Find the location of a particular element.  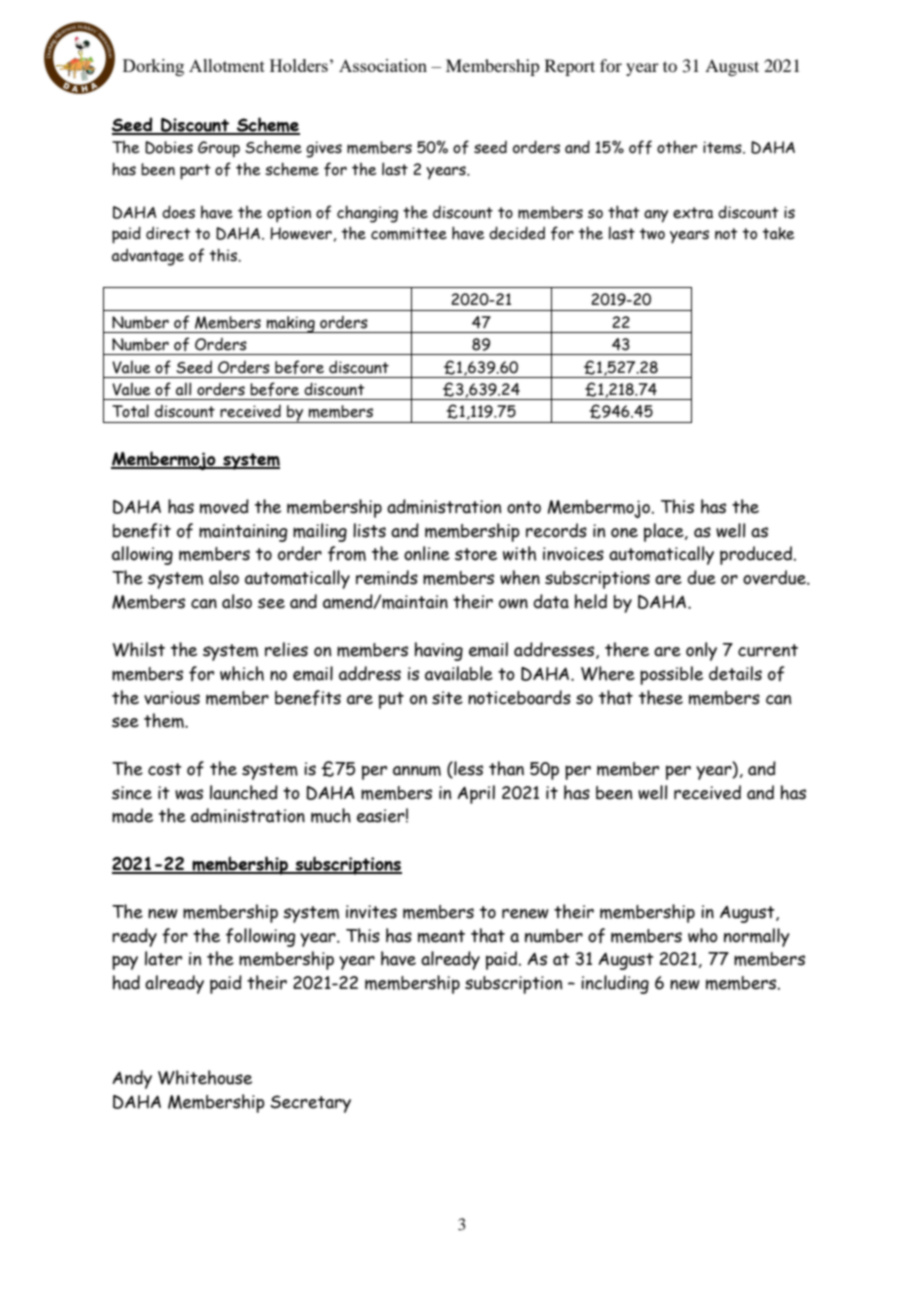

store is located at coordinates (476, 554).
